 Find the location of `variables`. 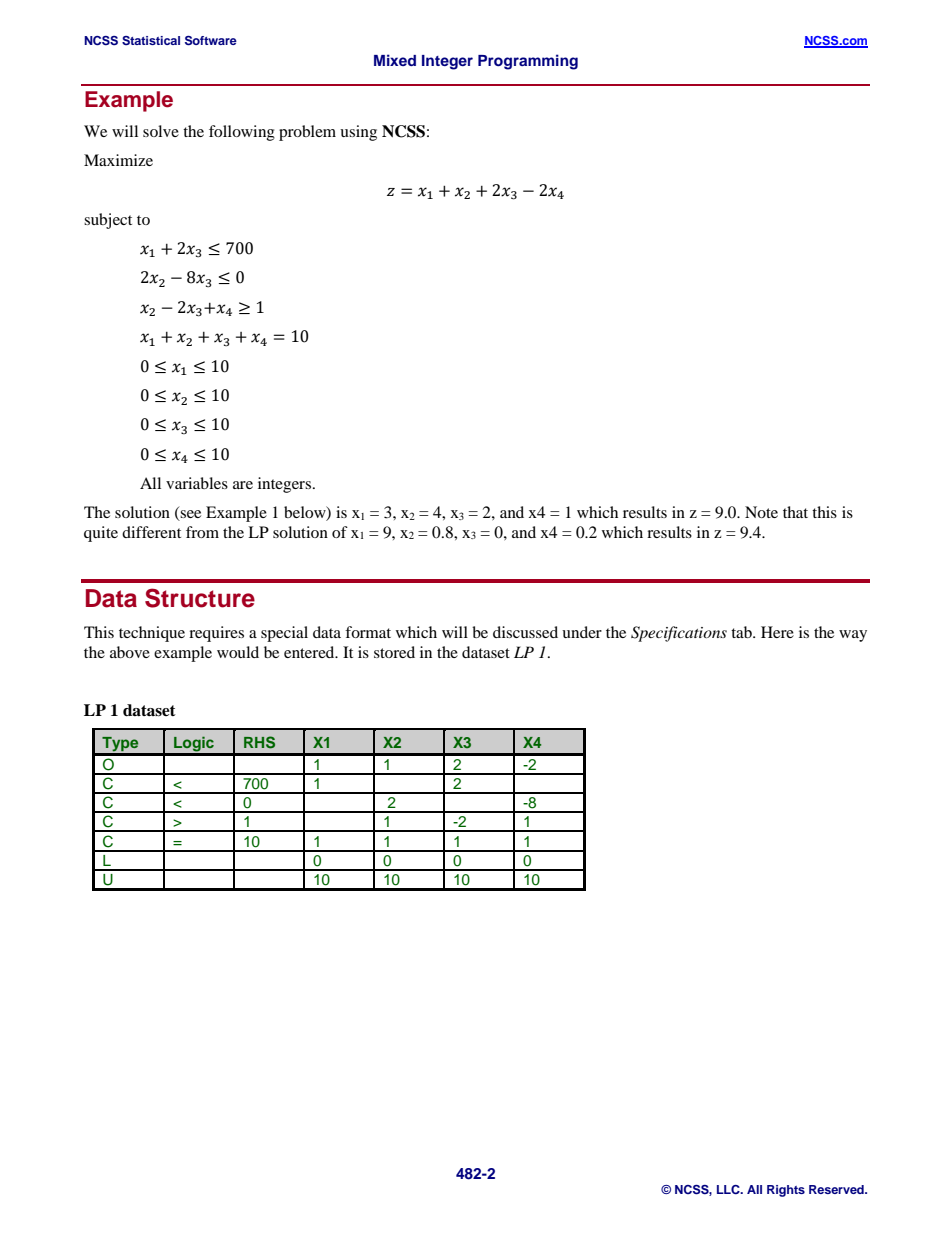

variables is located at coordinates (197, 483).
